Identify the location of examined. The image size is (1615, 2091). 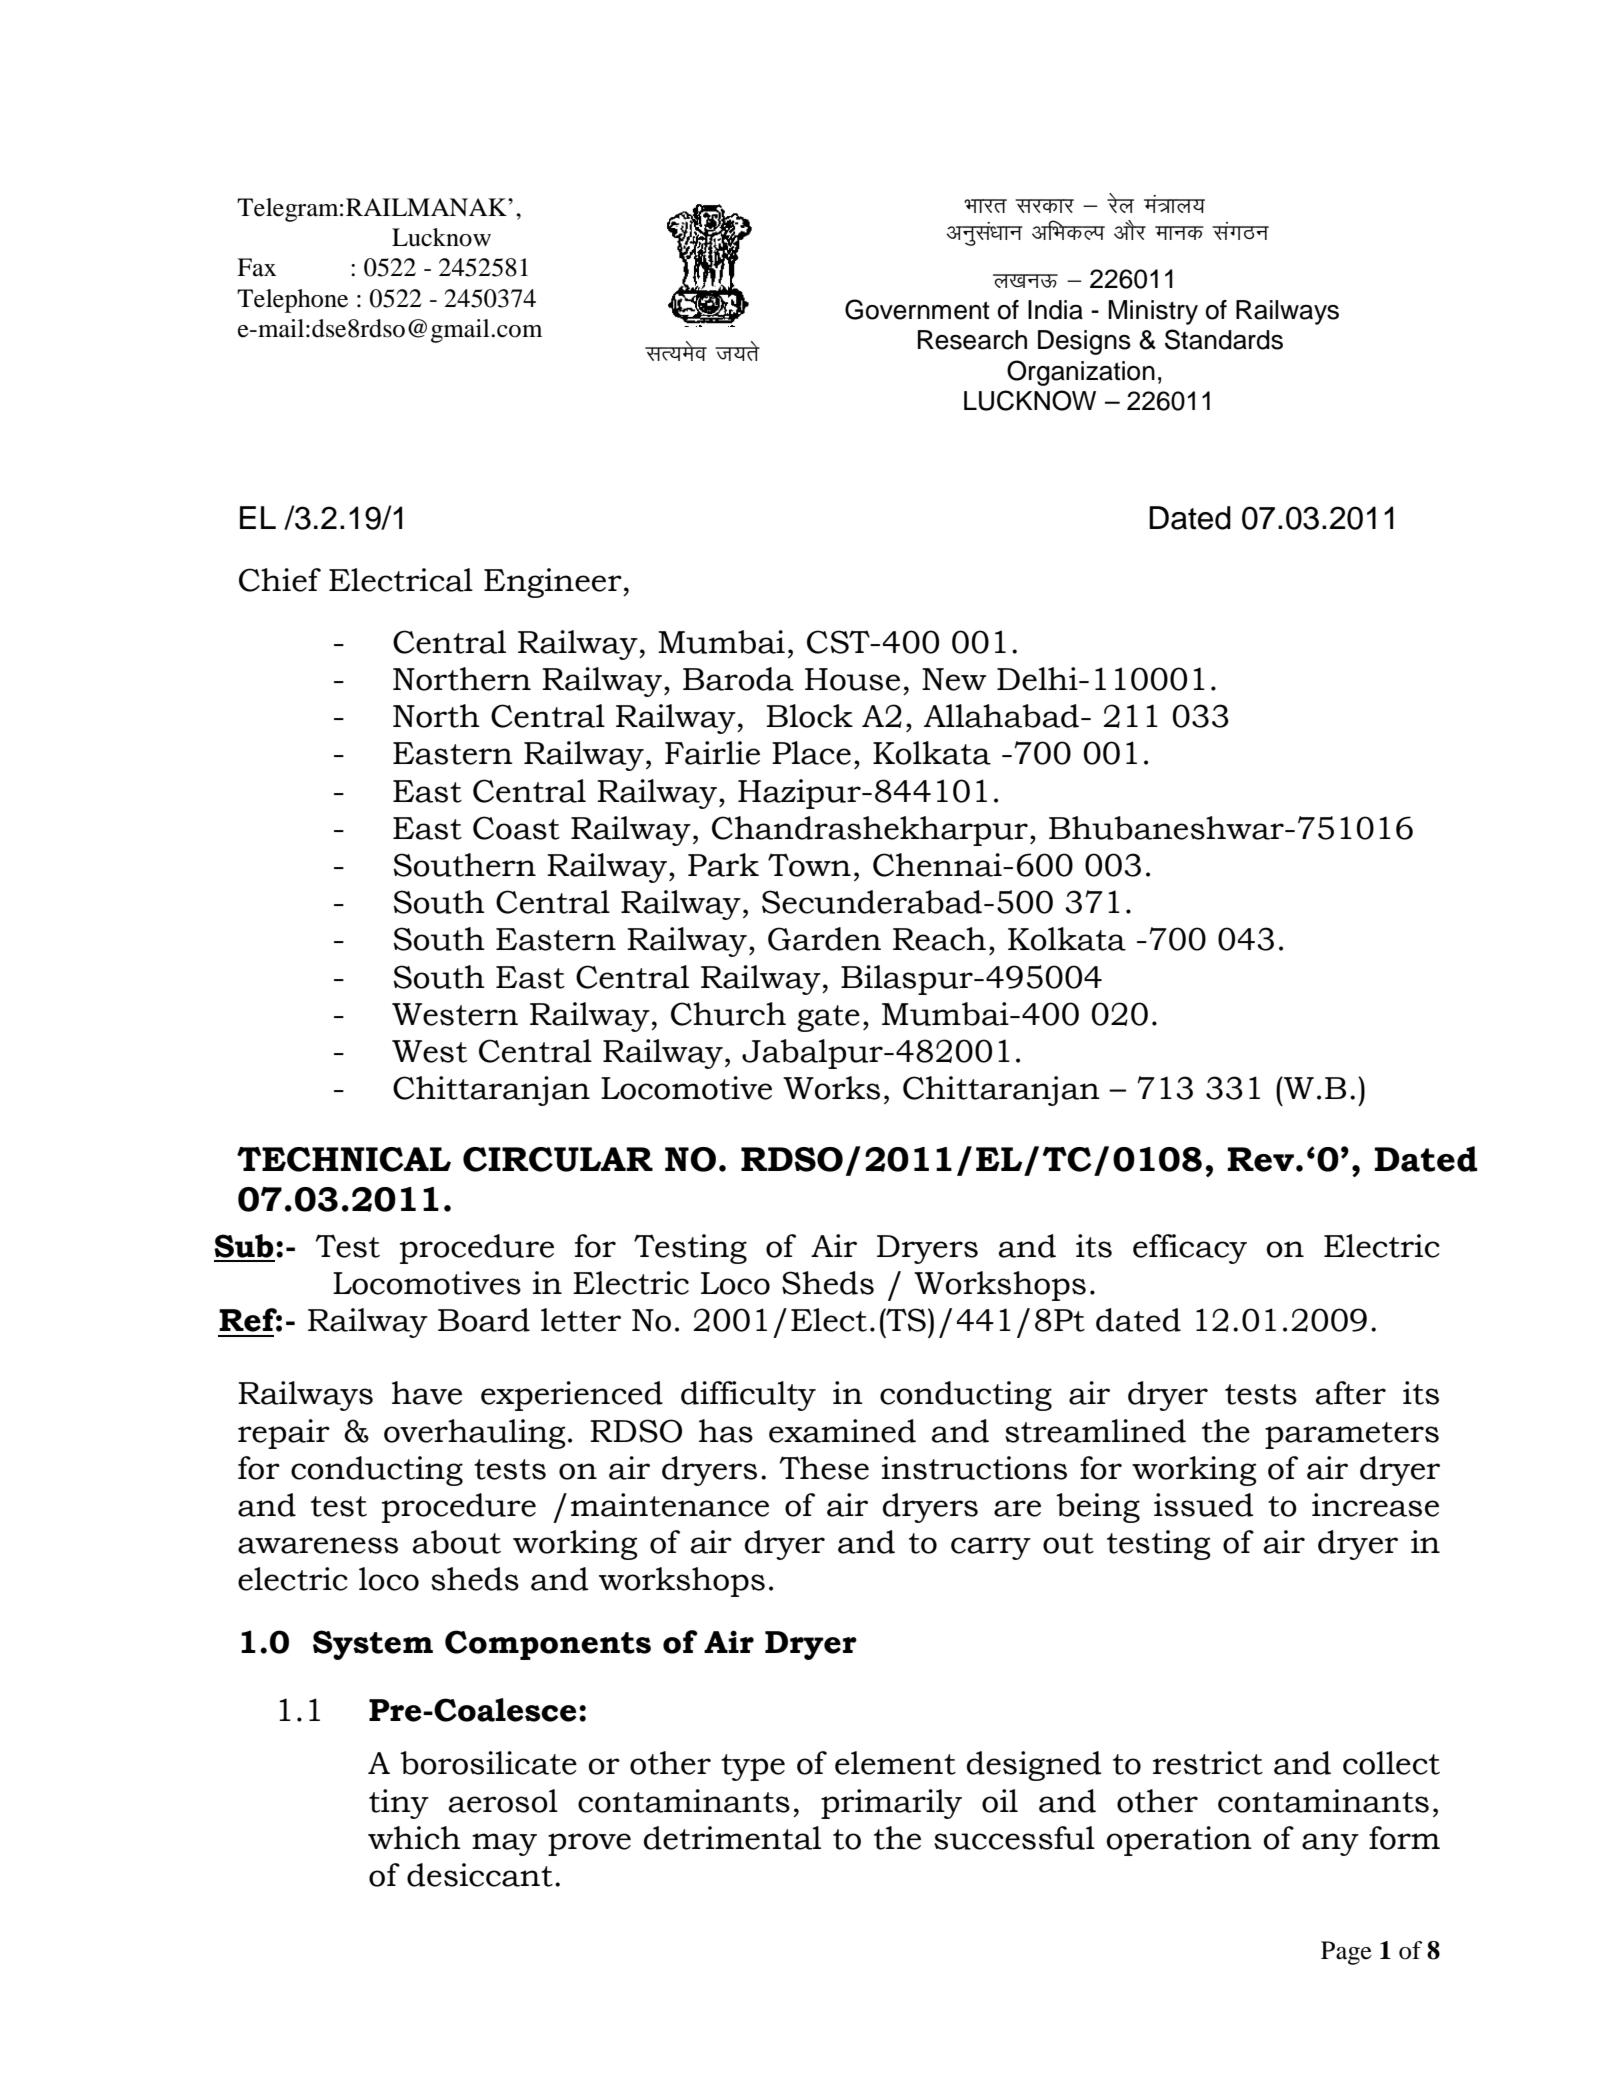
(842, 1431).
